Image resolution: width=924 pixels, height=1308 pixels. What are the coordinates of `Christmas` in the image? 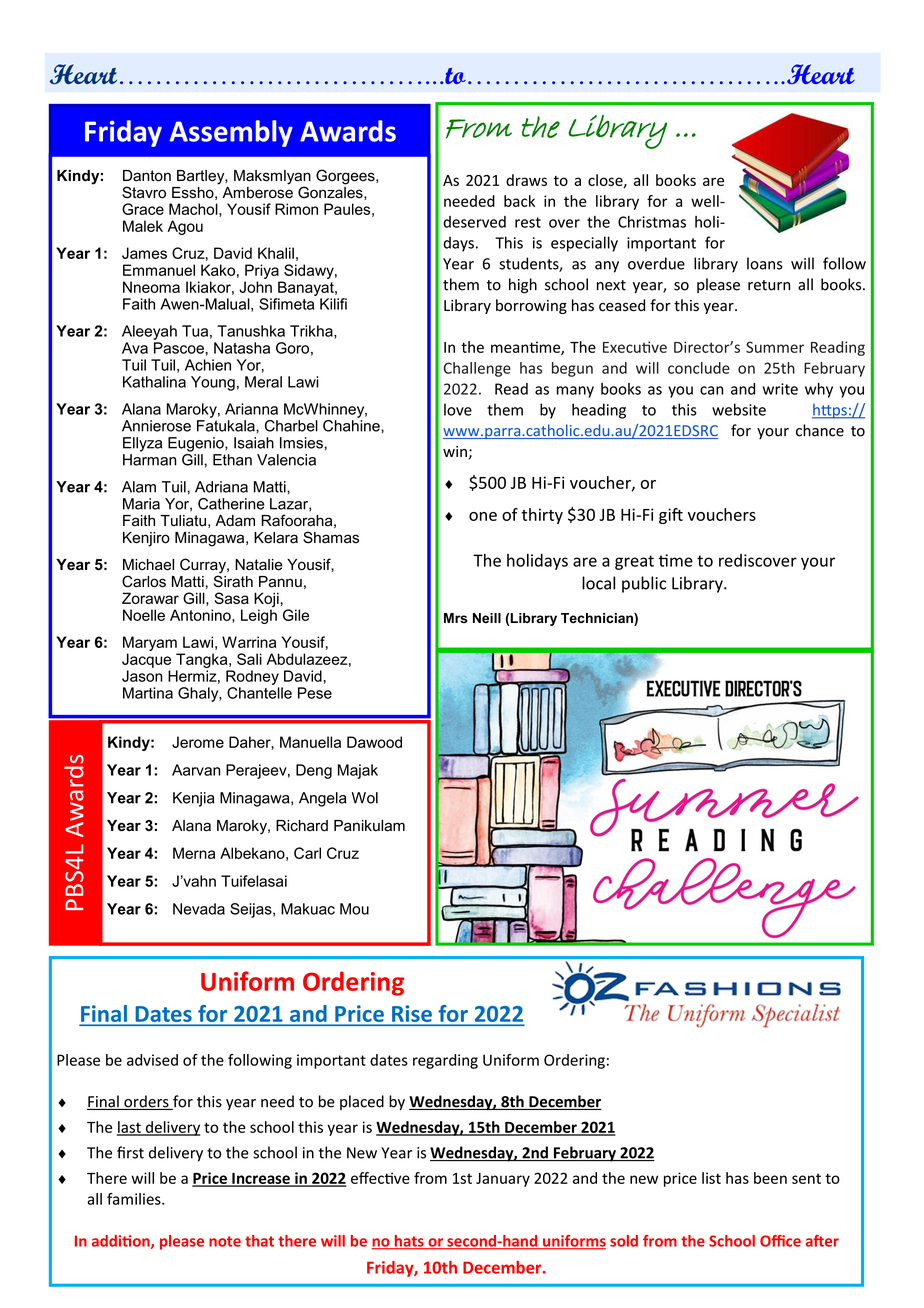 It's located at (652, 222).
